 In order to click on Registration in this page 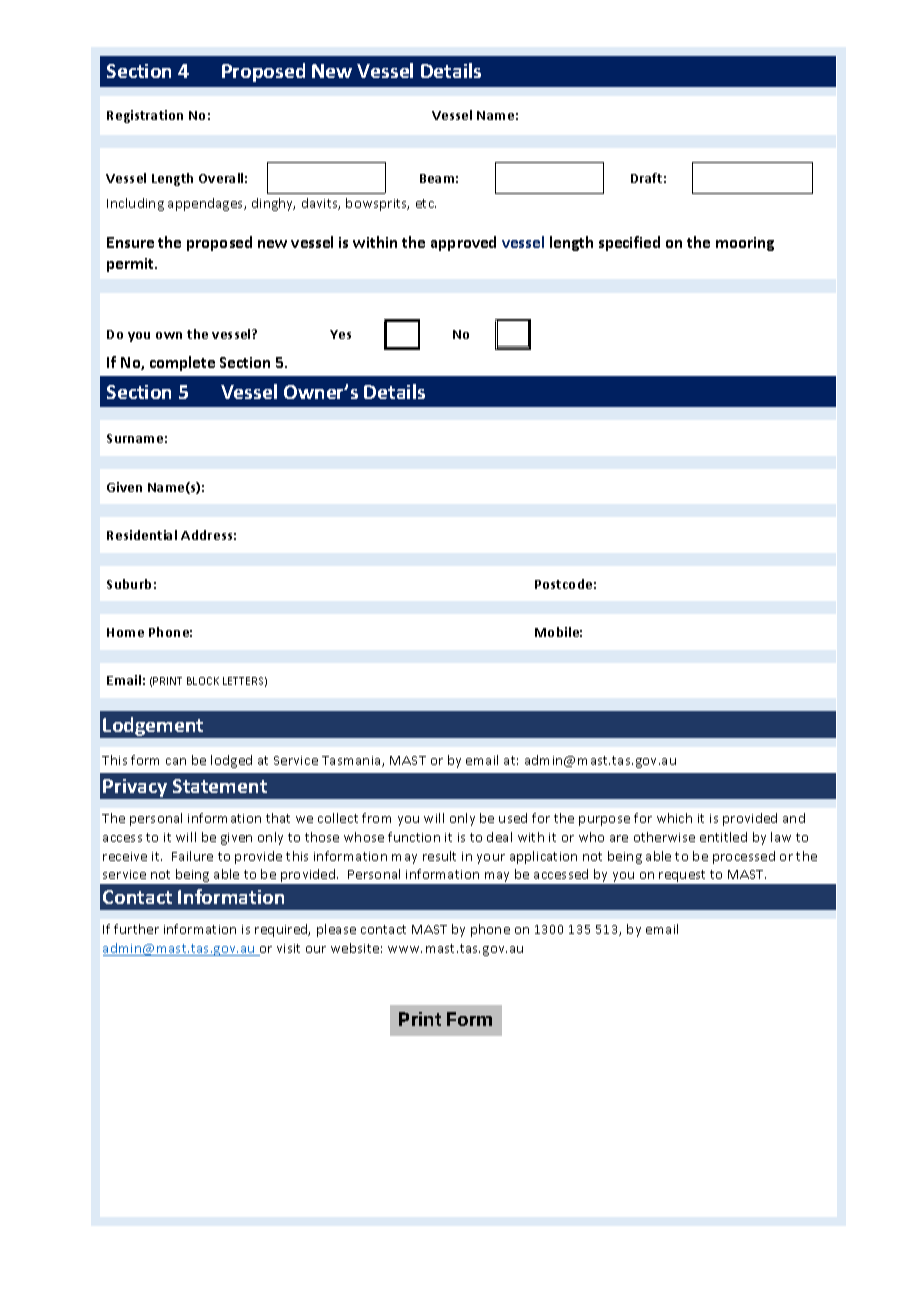, I will do `click(145, 116)`.
